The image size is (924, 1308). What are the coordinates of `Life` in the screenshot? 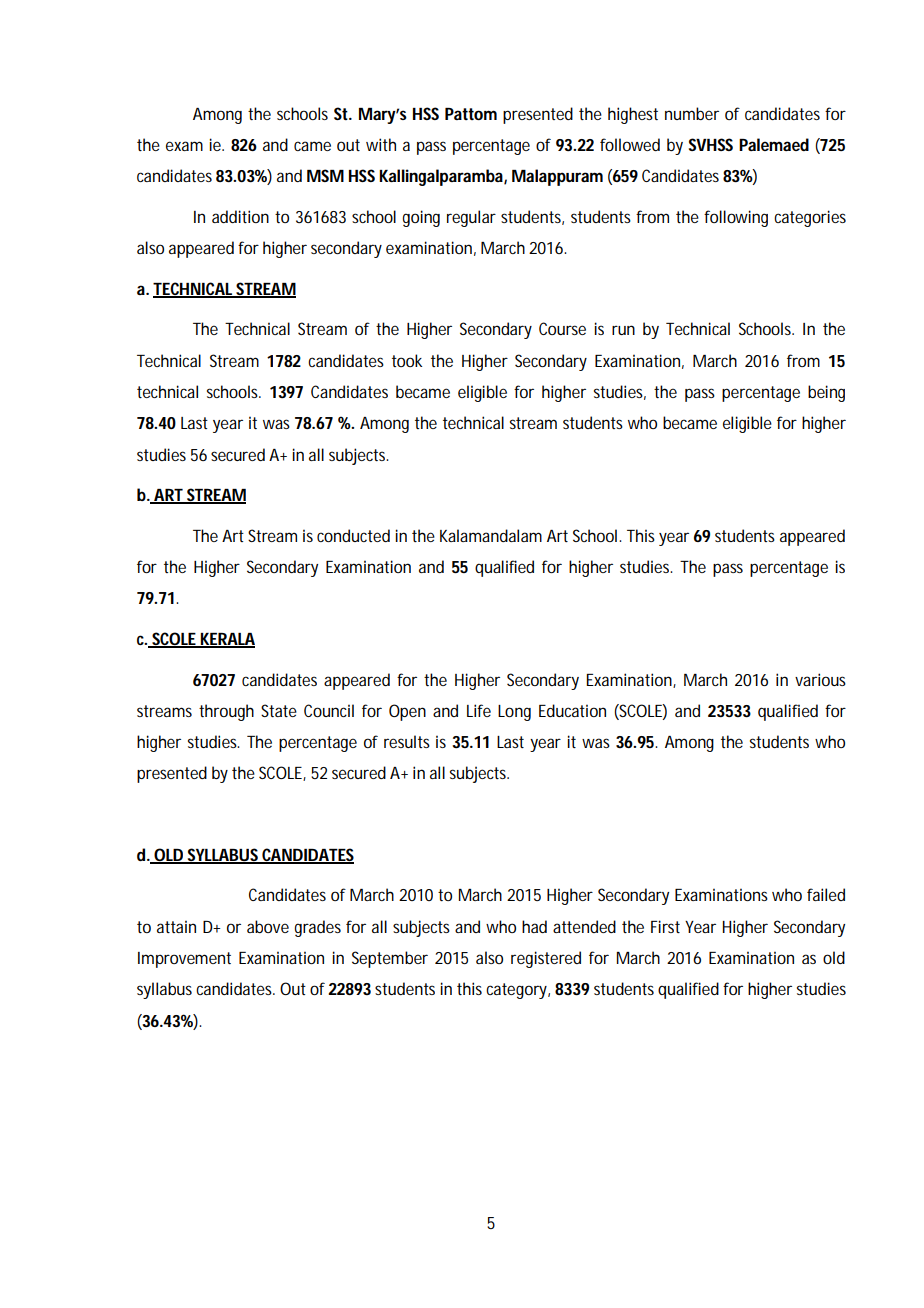 It's located at (479, 710).
